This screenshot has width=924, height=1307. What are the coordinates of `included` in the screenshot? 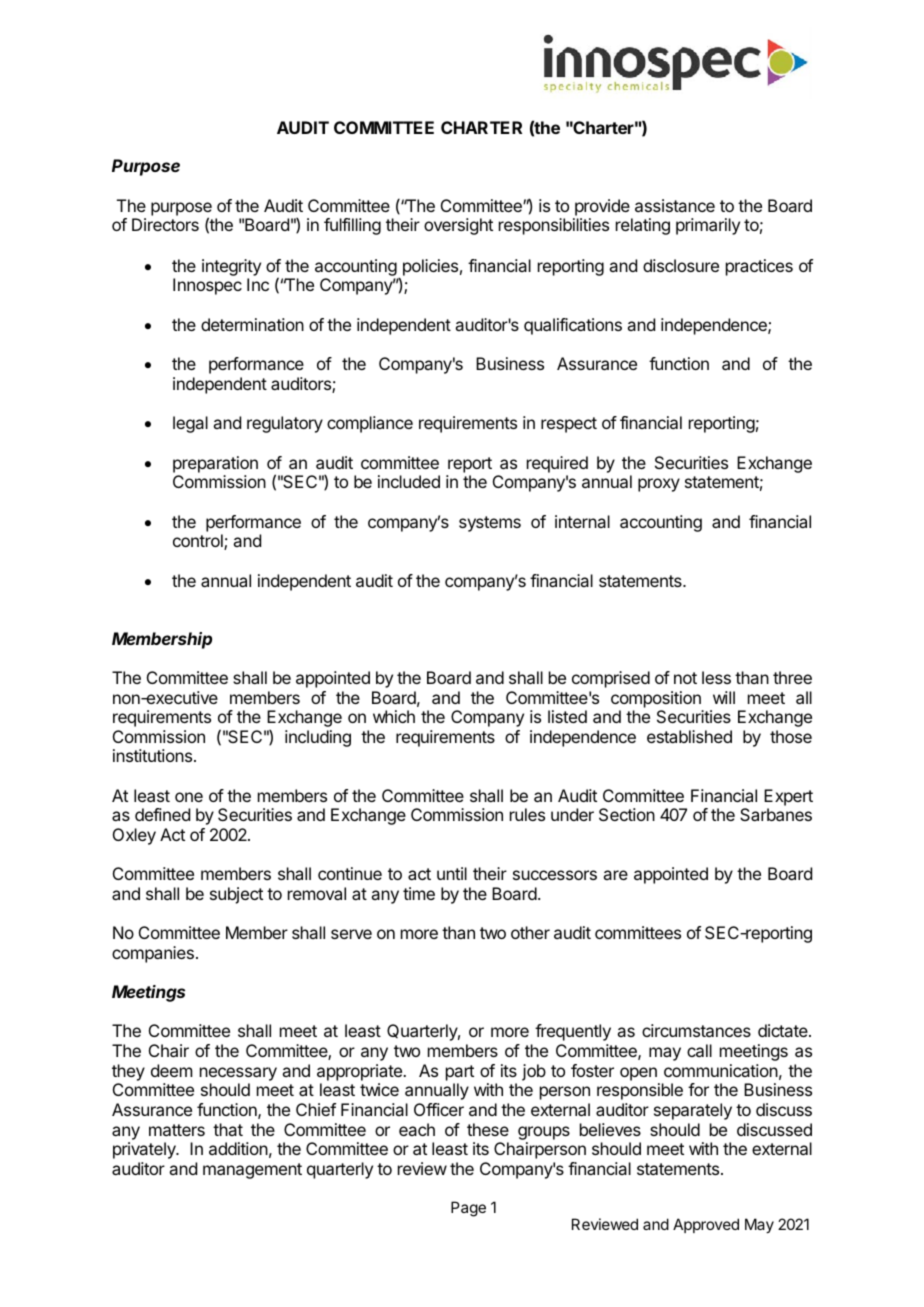 It's located at (409, 481).
